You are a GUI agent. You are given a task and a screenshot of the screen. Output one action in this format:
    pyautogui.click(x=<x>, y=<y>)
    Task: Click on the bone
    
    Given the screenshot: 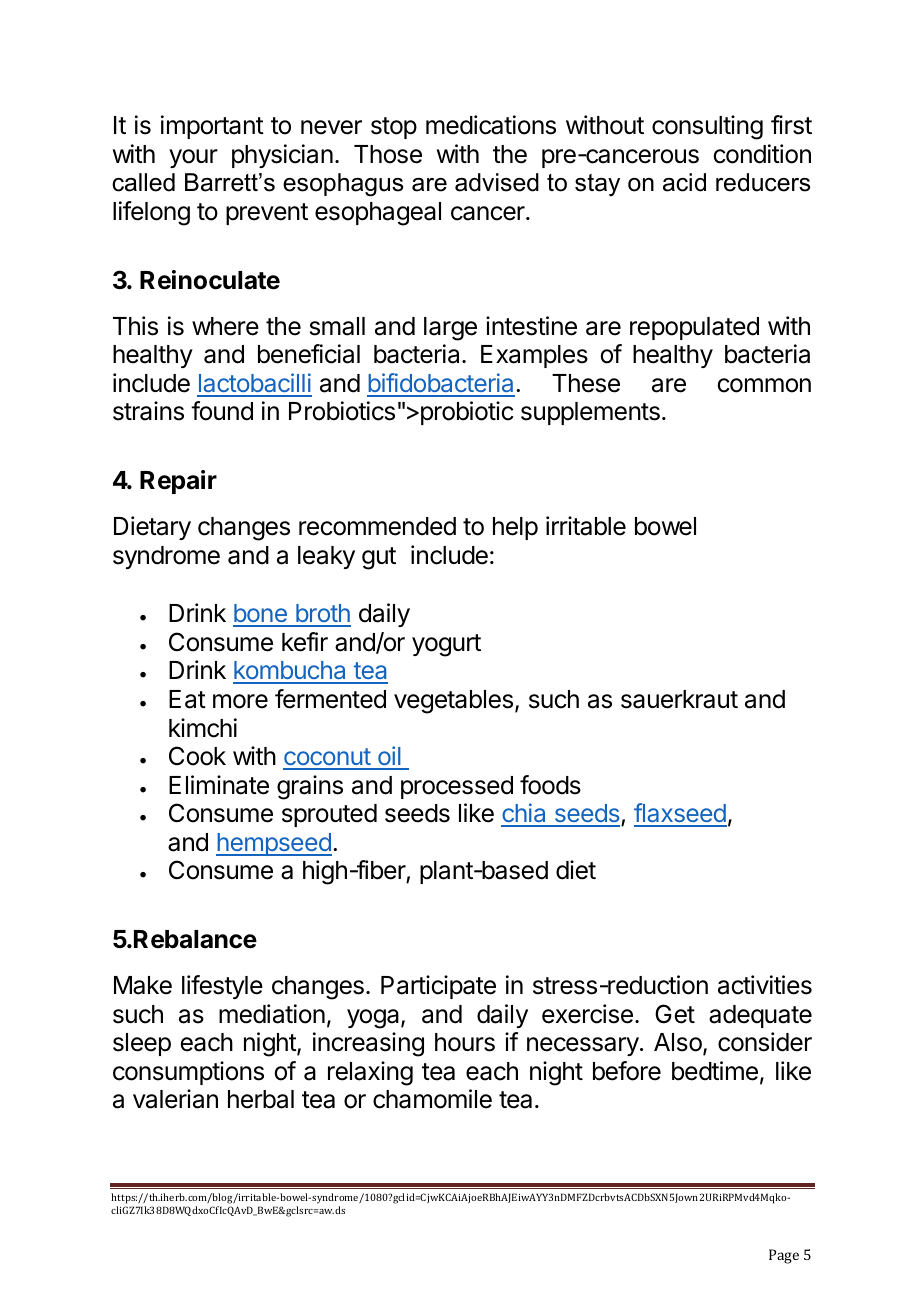 What is the action you would take?
    pyautogui.click(x=261, y=615)
